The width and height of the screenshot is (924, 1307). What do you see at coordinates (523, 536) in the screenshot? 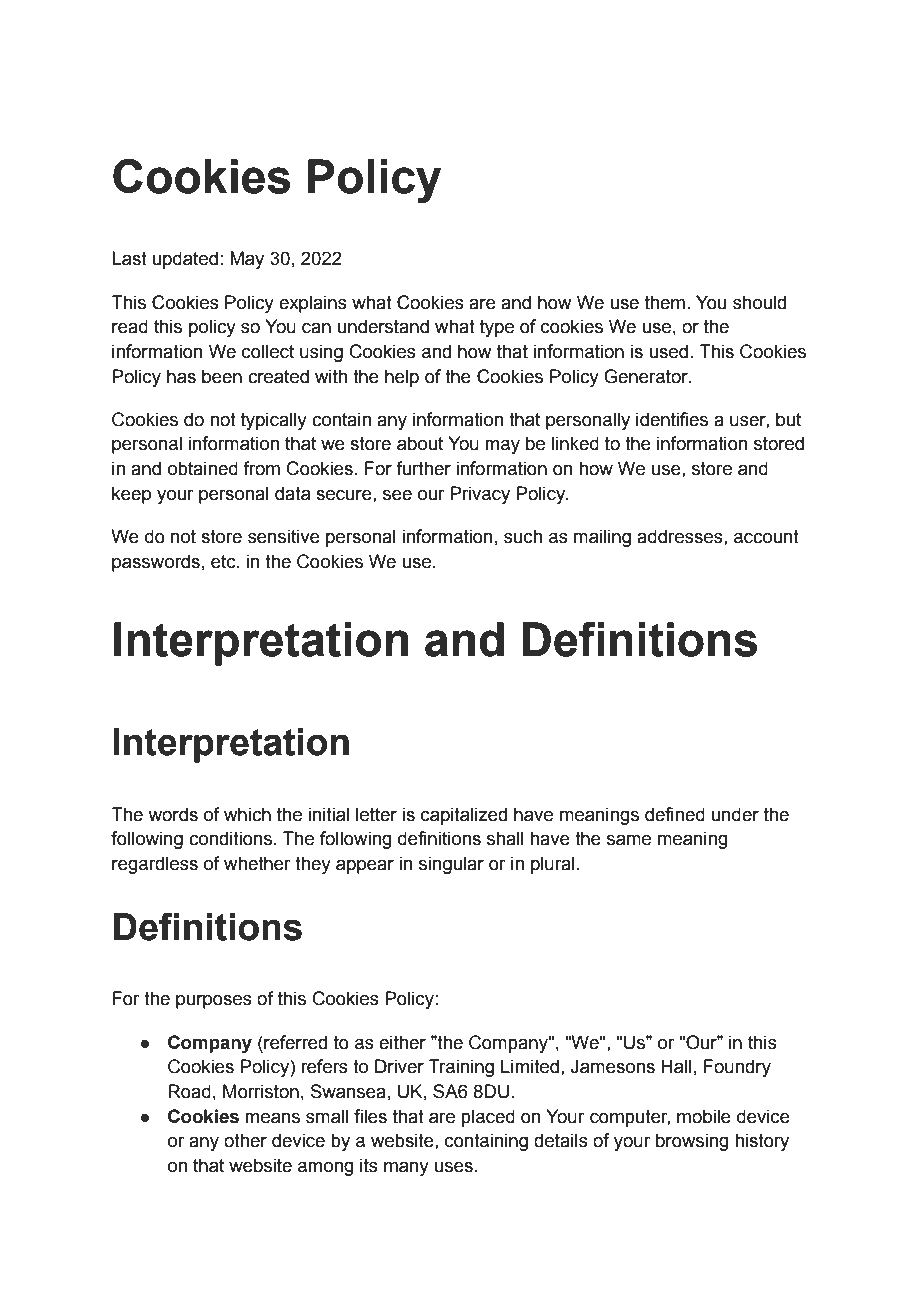
I see `such` at bounding box center [523, 536].
